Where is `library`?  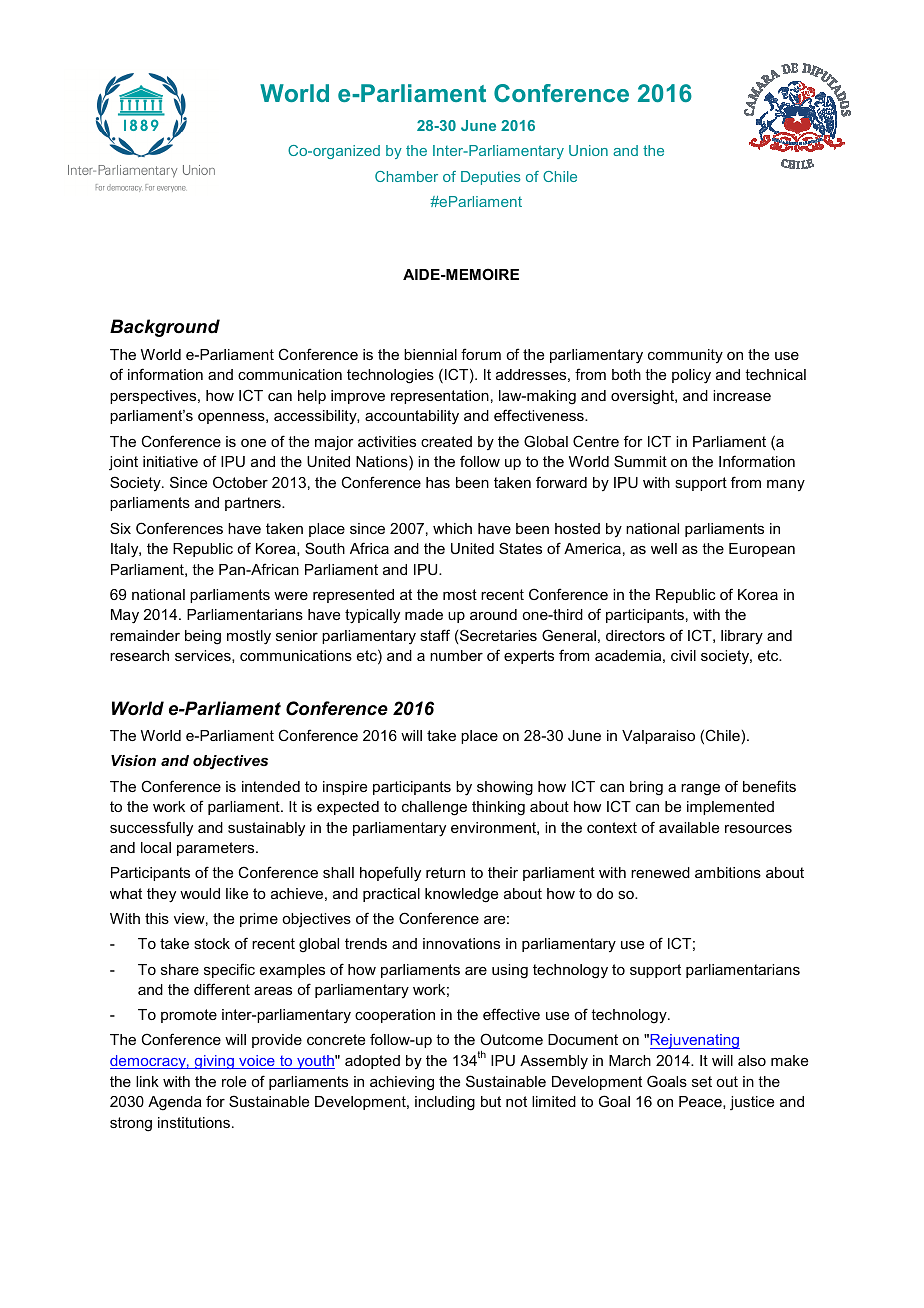
library is located at coordinates (742, 637).
